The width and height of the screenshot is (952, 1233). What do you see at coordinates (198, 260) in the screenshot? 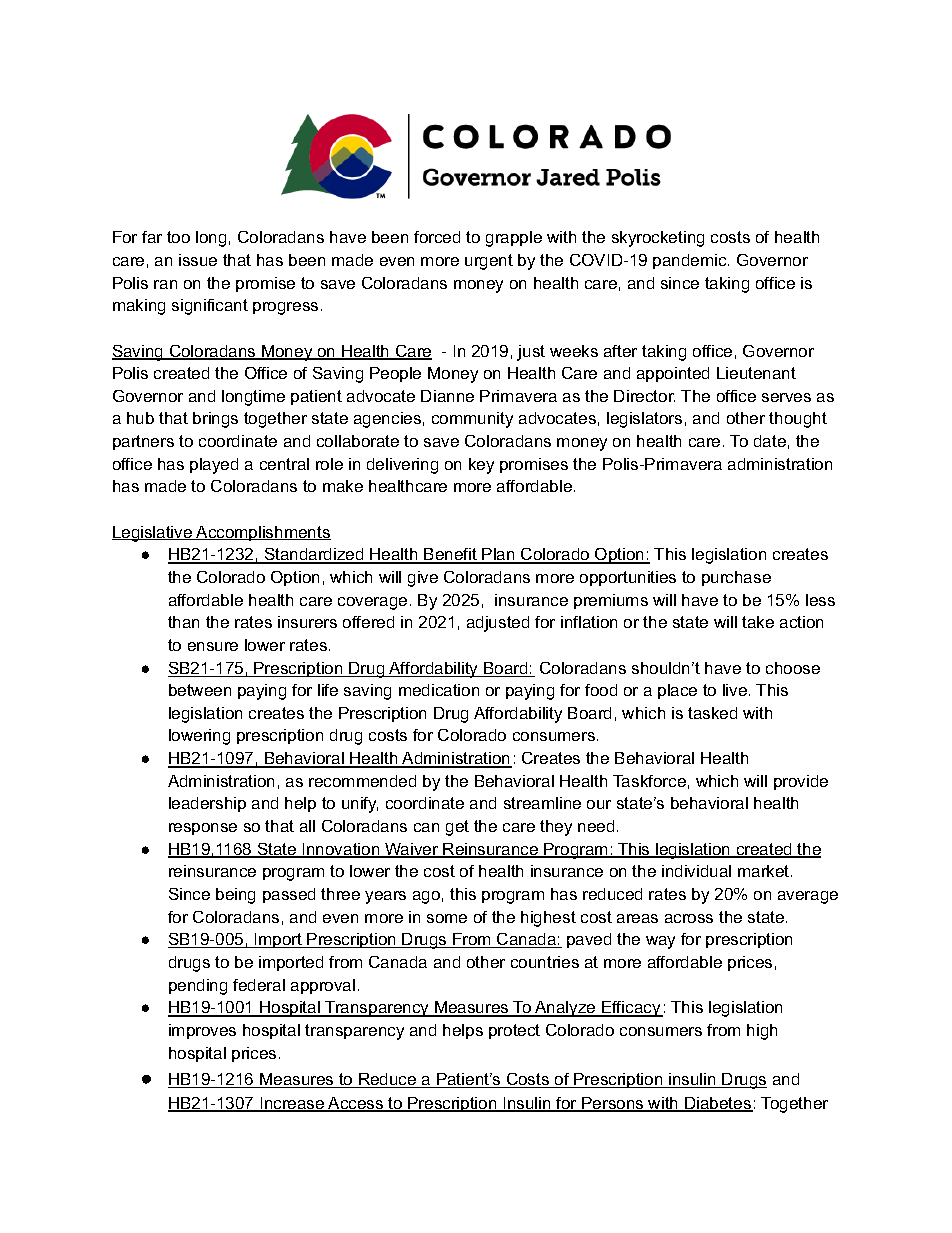
I see `issue` at bounding box center [198, 260].
